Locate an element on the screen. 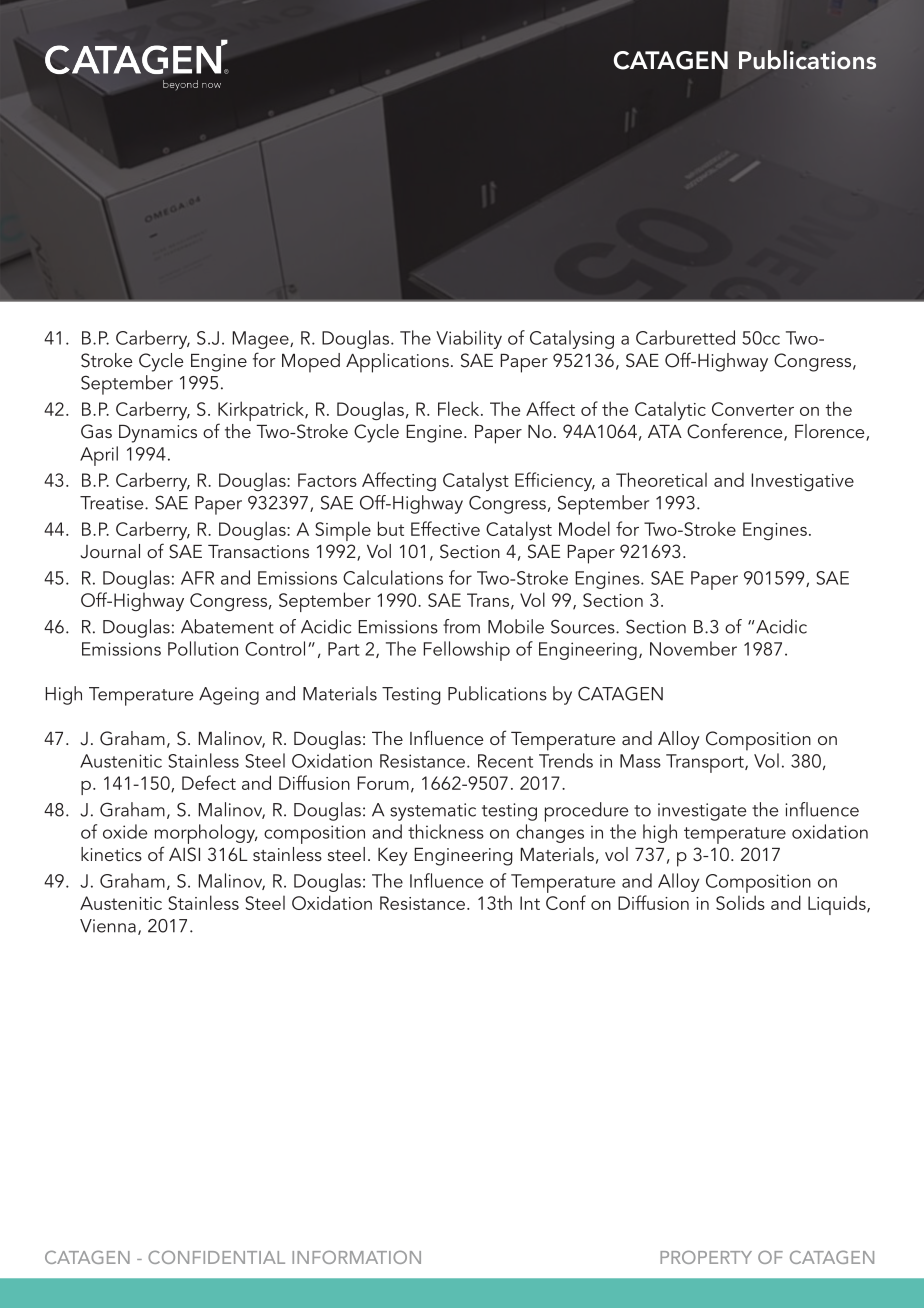 The width and height of the screenshot is (924, 1308). Vienna is located at coordinates (108, 926).
